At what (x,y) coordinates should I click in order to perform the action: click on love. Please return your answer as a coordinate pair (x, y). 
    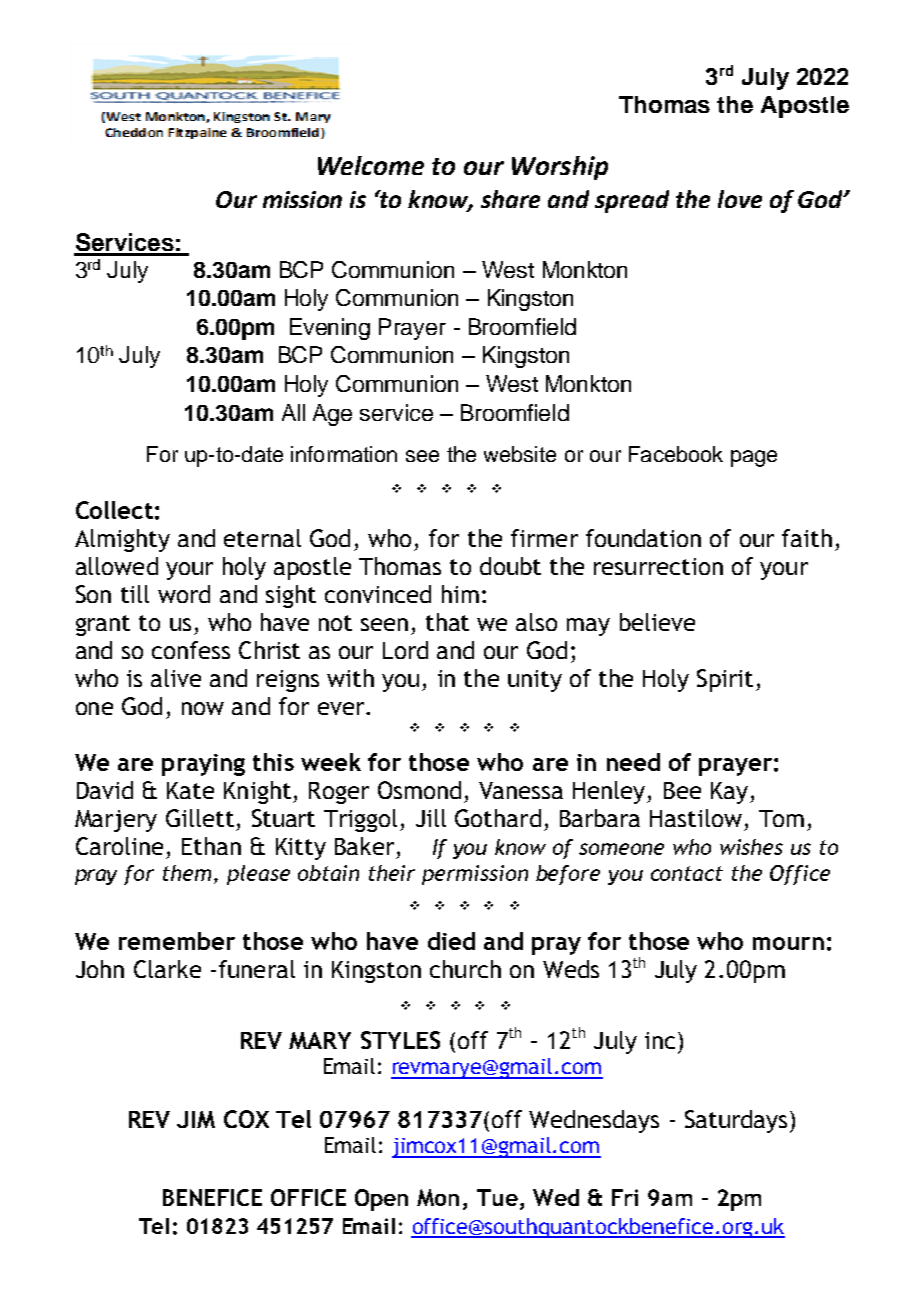
    Looking at the image, I should click on (740, 199).
